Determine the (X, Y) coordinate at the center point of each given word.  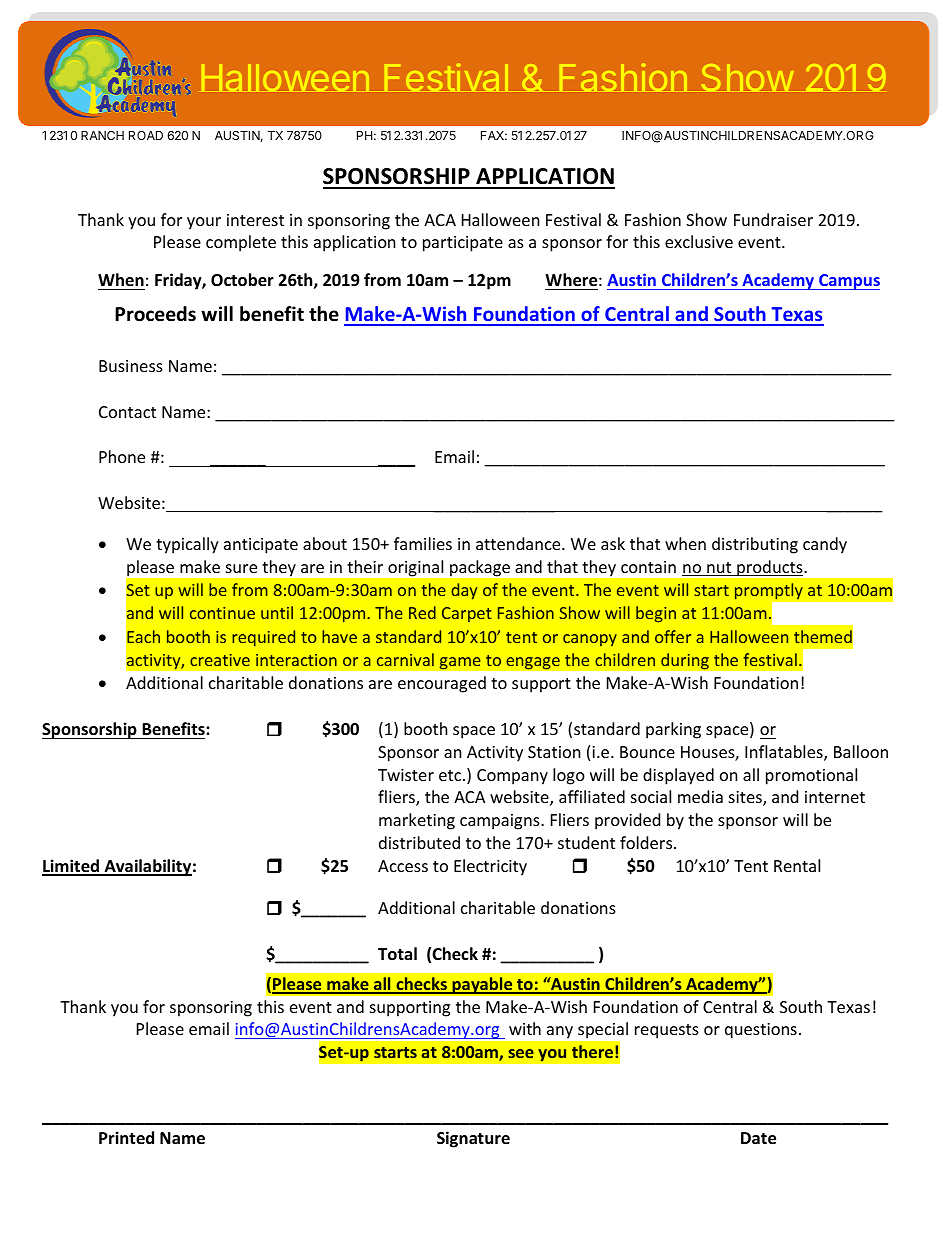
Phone (122, 456)
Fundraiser (773, 219)
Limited (71, 867)
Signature (473, 1139)
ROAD (146, 135)
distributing (755, 545)
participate (463, 244)
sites (746, 798)
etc (451, 775)
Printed (126, 1137)
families (423, 543)
